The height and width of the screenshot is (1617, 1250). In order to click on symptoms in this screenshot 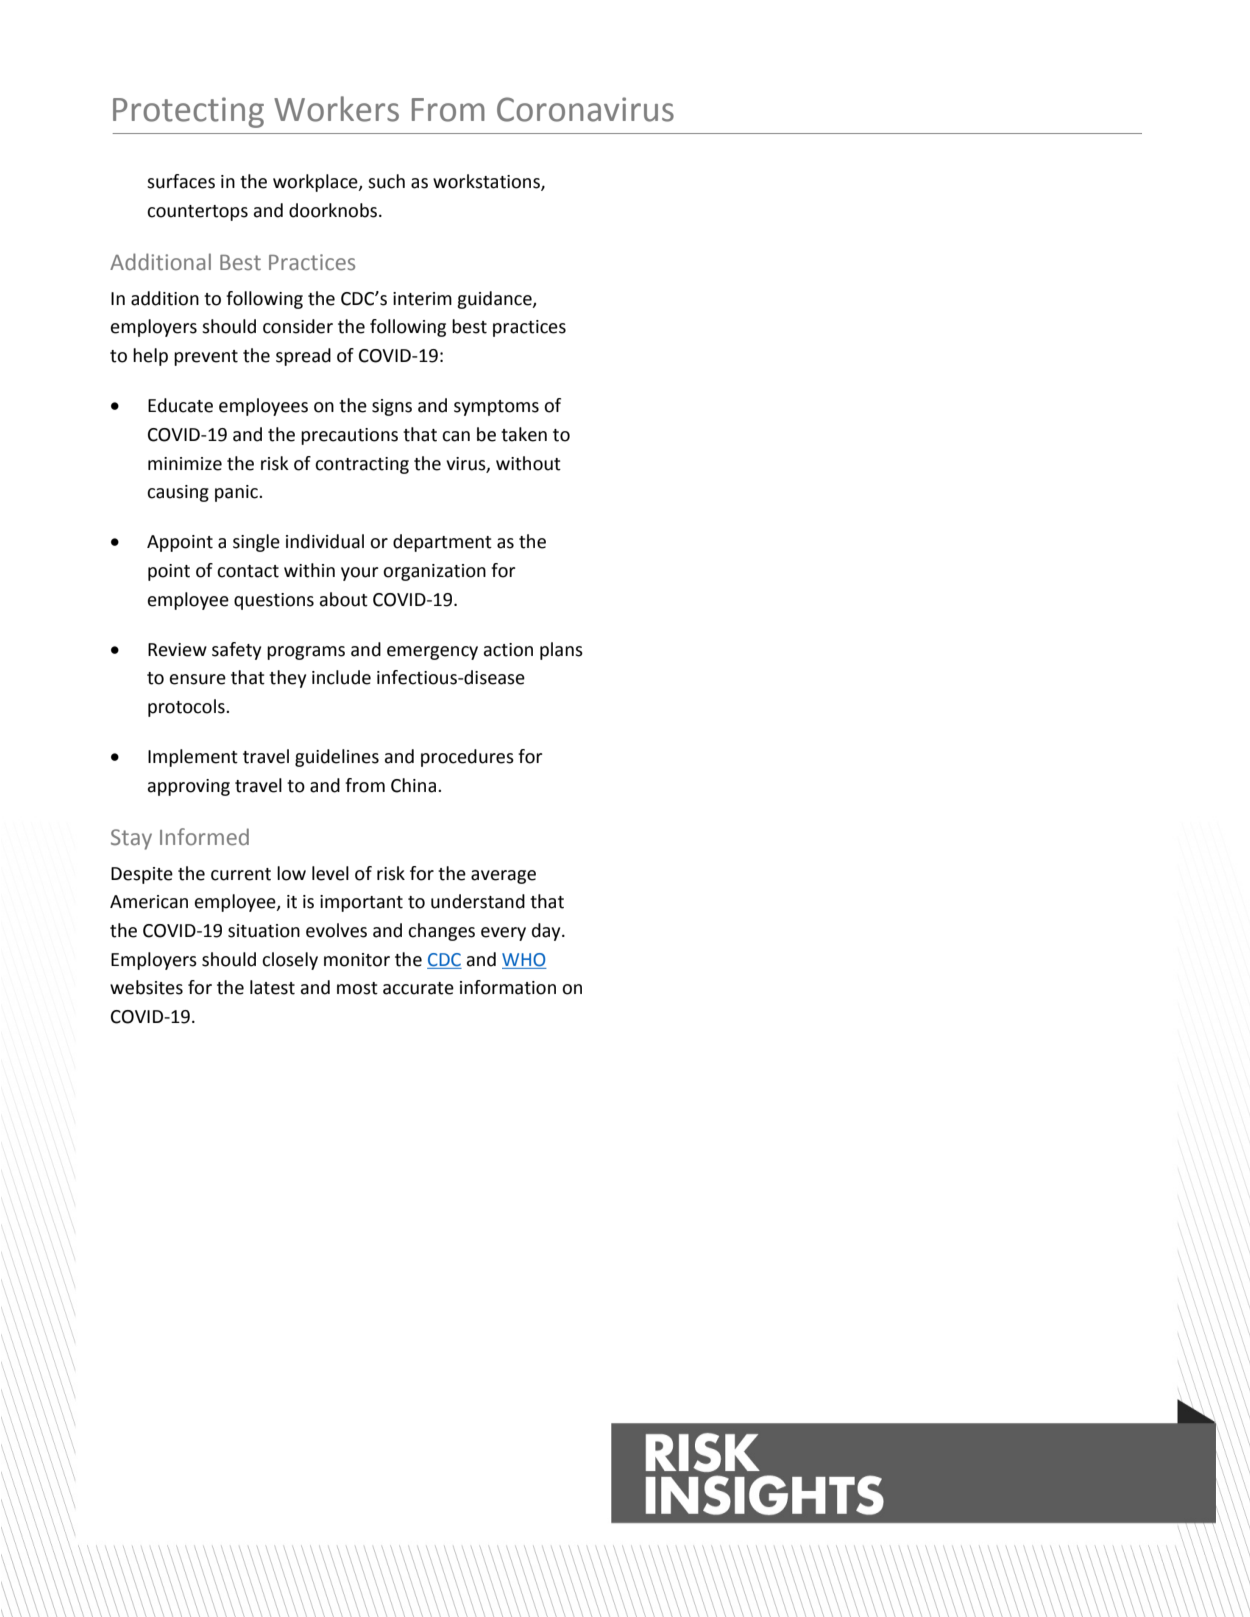, I will do `click(496, 408)`.
